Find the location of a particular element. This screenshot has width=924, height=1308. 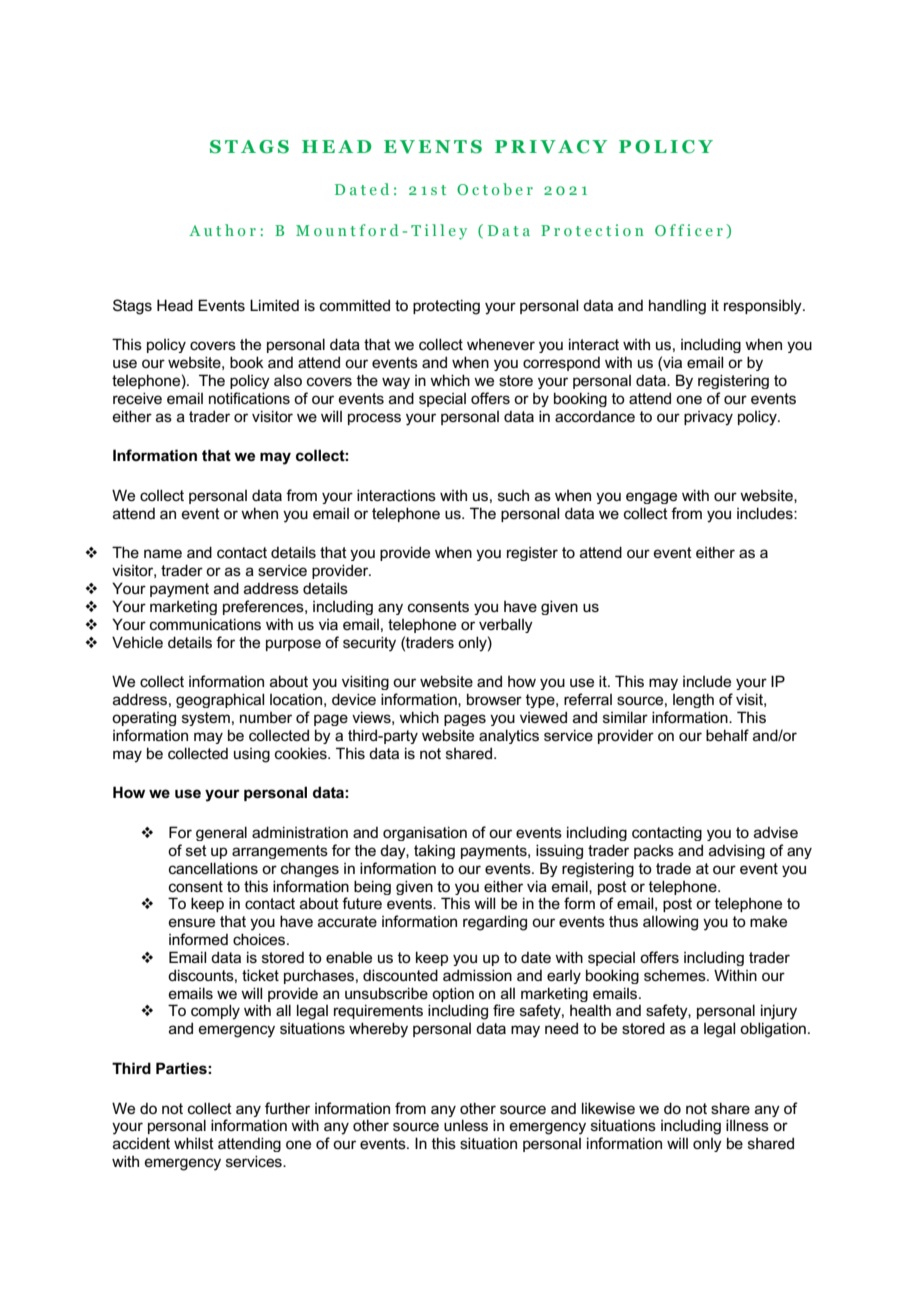

browser is located at coordinates (494, 699).
